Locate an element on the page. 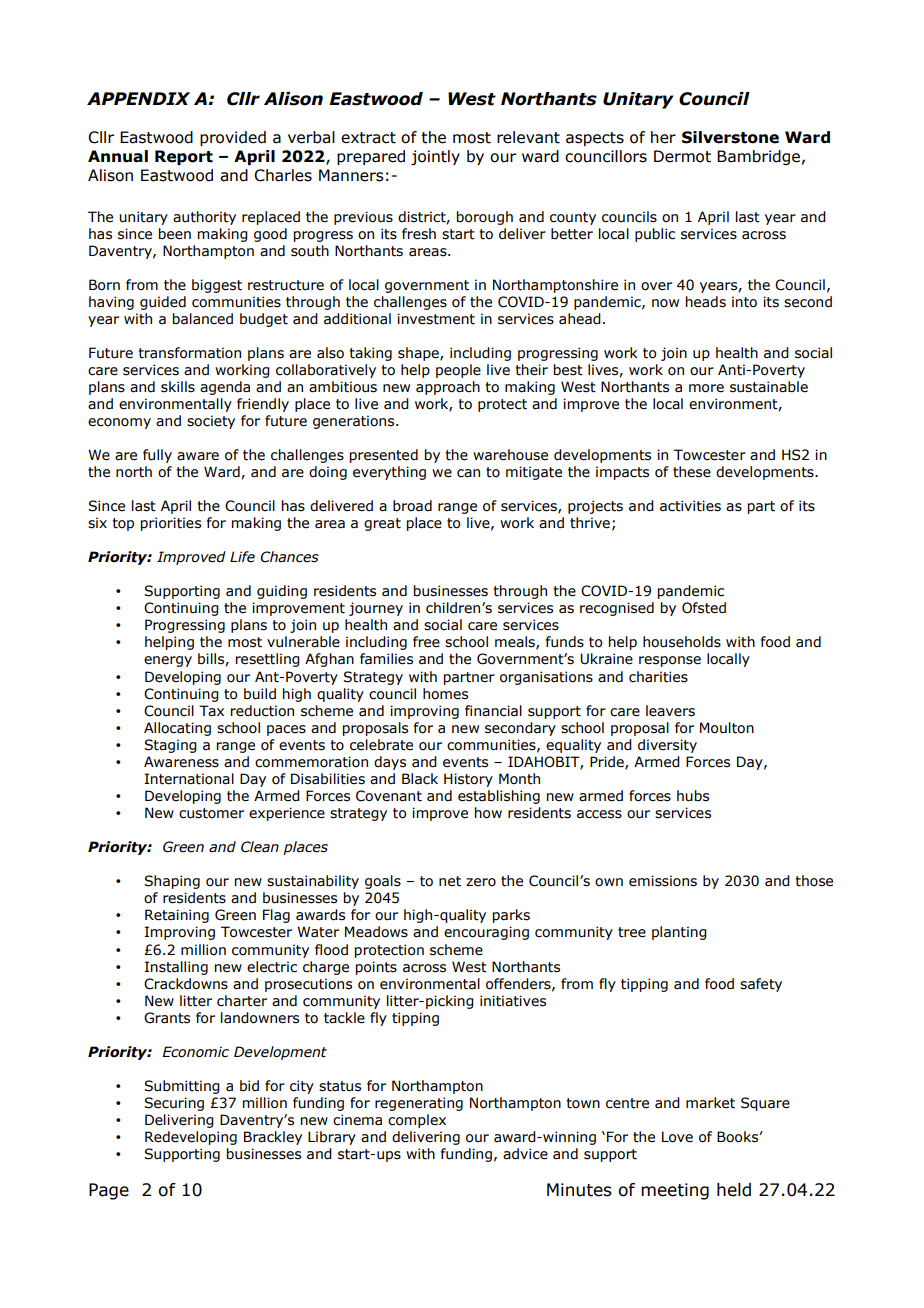  hubs is located at coordinates (693, 796).
